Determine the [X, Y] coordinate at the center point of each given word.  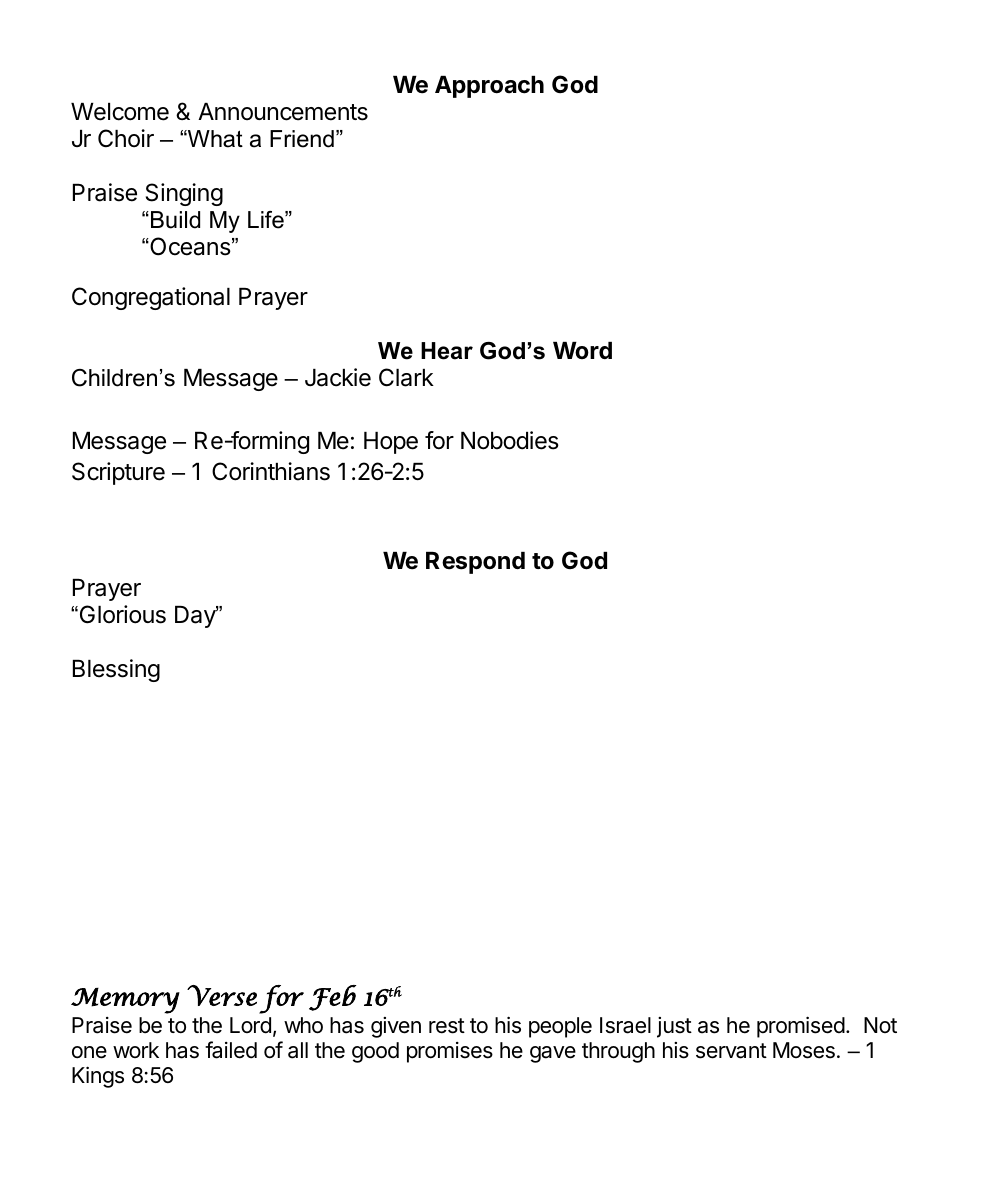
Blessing [116, 670]
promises [450, 1052]
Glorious [121, 614]
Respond [475, 563]
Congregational [151, 298]
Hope [391, 443]
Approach [489, 87]
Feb [332, 998]
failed [231, 1050]
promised [801, 1027]
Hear [447, 351]
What [214, 139]
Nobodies [510, 440]
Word [582, 350]
